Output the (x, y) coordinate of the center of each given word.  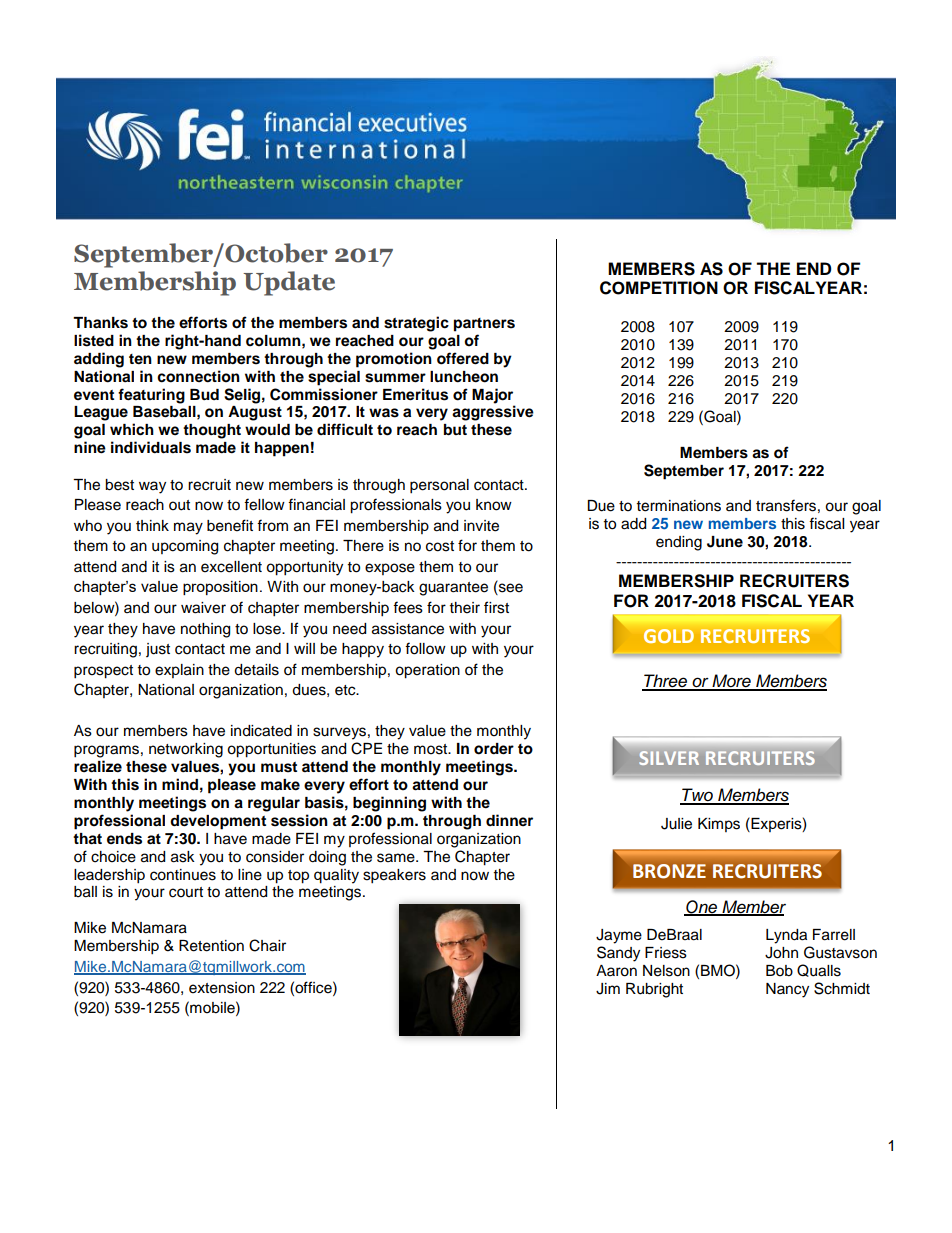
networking (186, 750)
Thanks (100, 323)
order (494, 749)
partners (484, 325)
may (188, 528)
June (725, 542)
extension (222, 988)
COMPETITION (659, 288)
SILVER (669, 758)
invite (481, 526)
